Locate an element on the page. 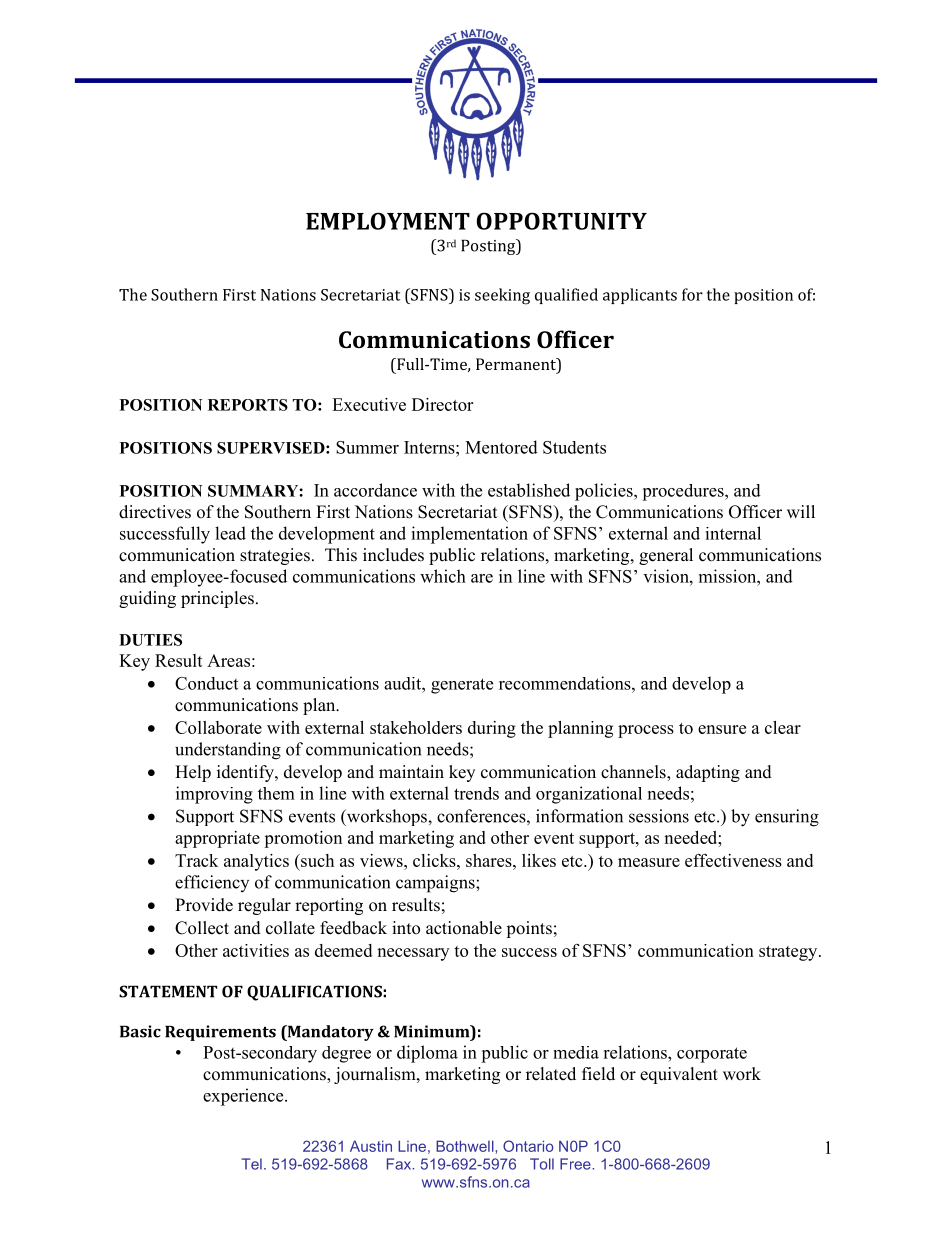 The height and width of the page is (1233, 952). EMPLOYMENT is located at coordinates (388, 221).
